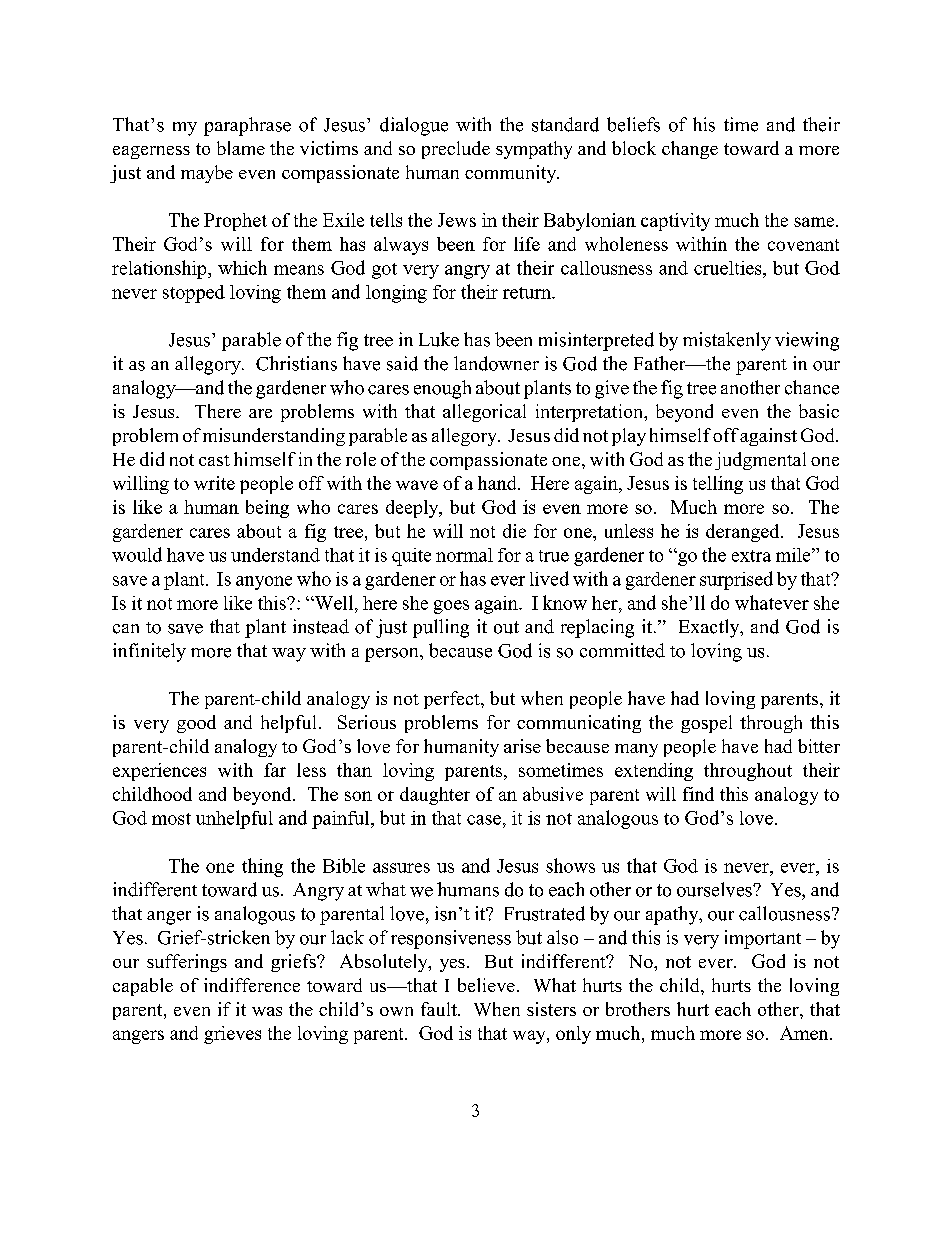 The image size is (952, 1233). I want to click on Amen, so click(805, 1033).
